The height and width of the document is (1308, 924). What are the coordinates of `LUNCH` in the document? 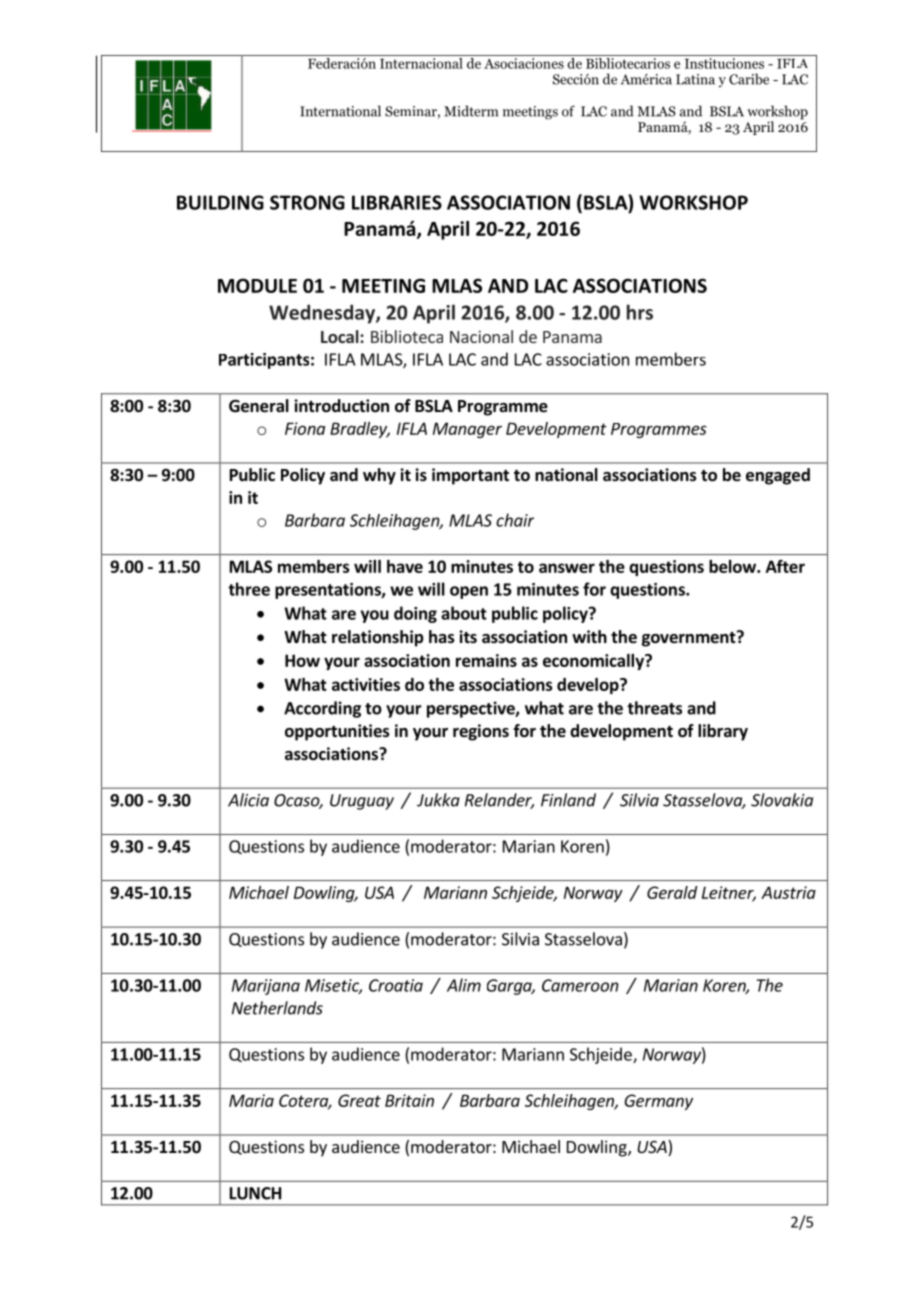 It's located at (255, 1193).
